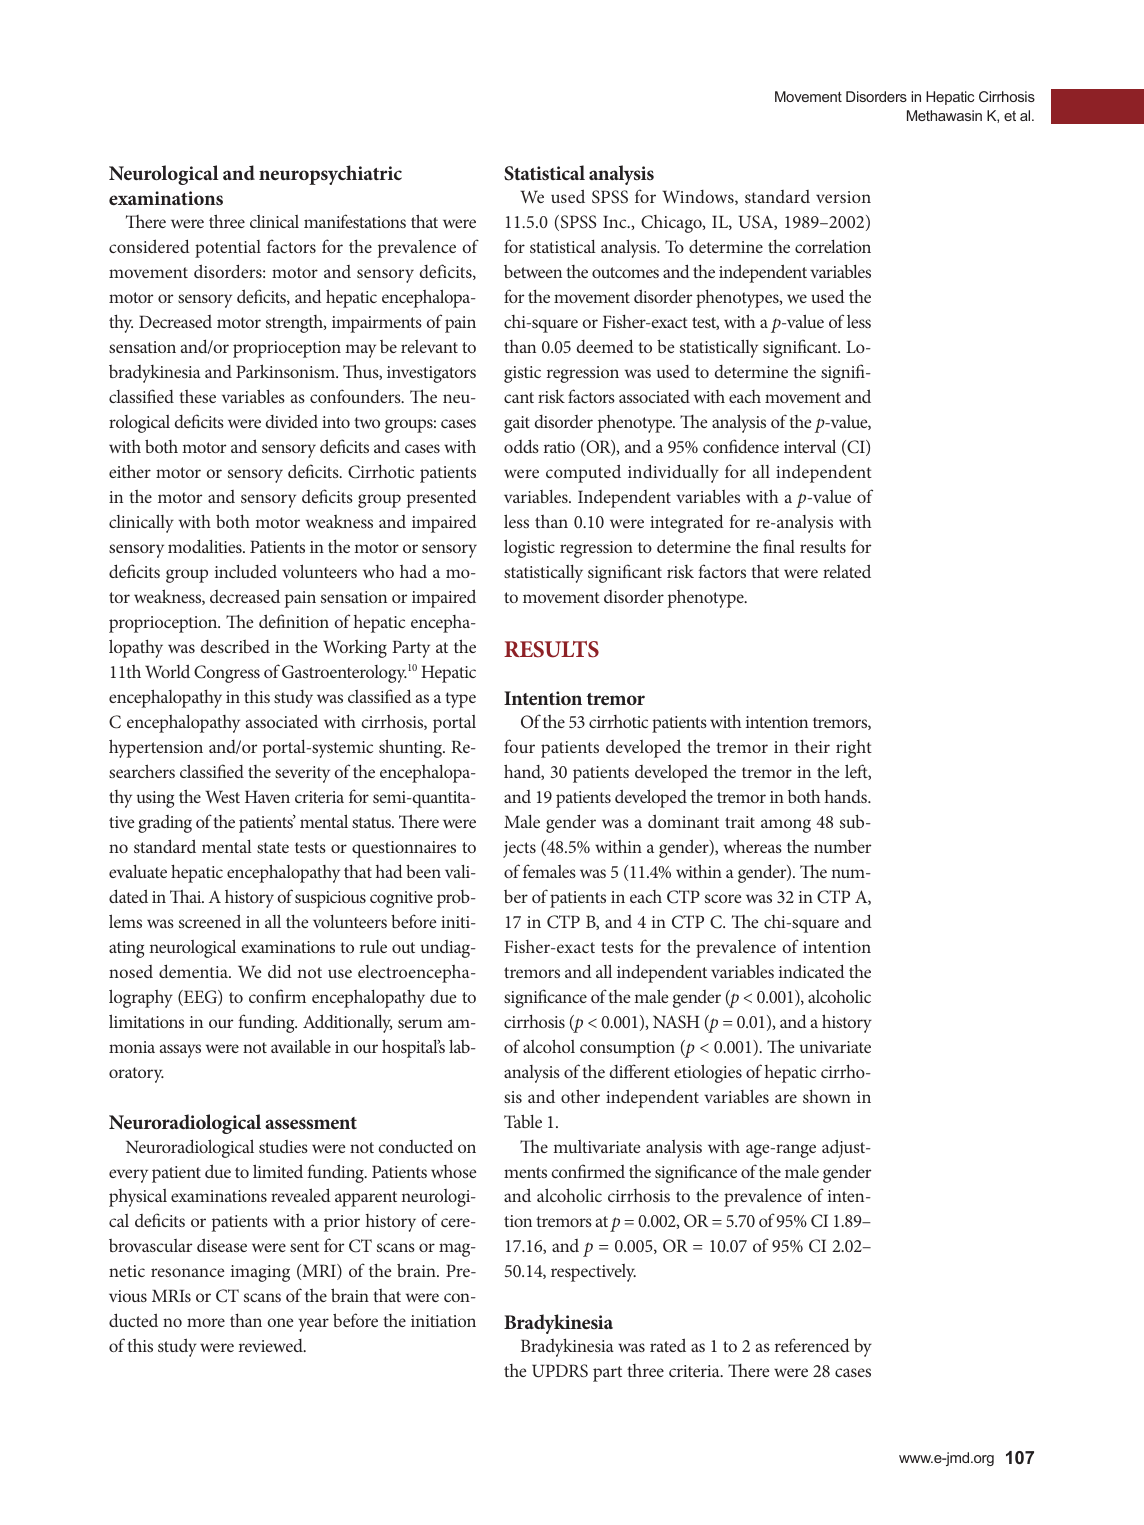  I want to click on West, so click(222, 796).
